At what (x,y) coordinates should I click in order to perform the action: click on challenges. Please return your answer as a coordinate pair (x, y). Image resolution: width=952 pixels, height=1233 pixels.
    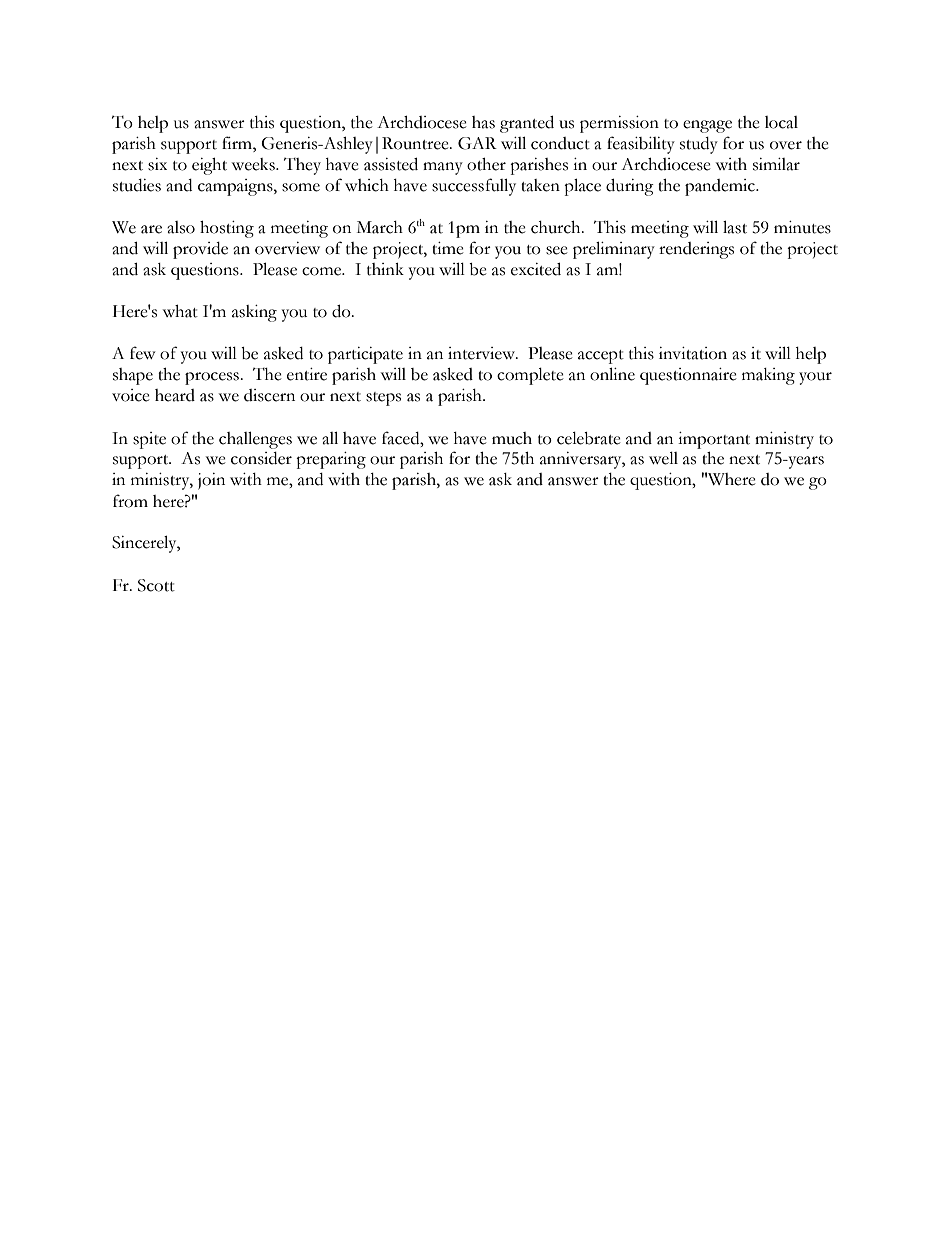
    Looking at the image, I should click on (255, 440).
